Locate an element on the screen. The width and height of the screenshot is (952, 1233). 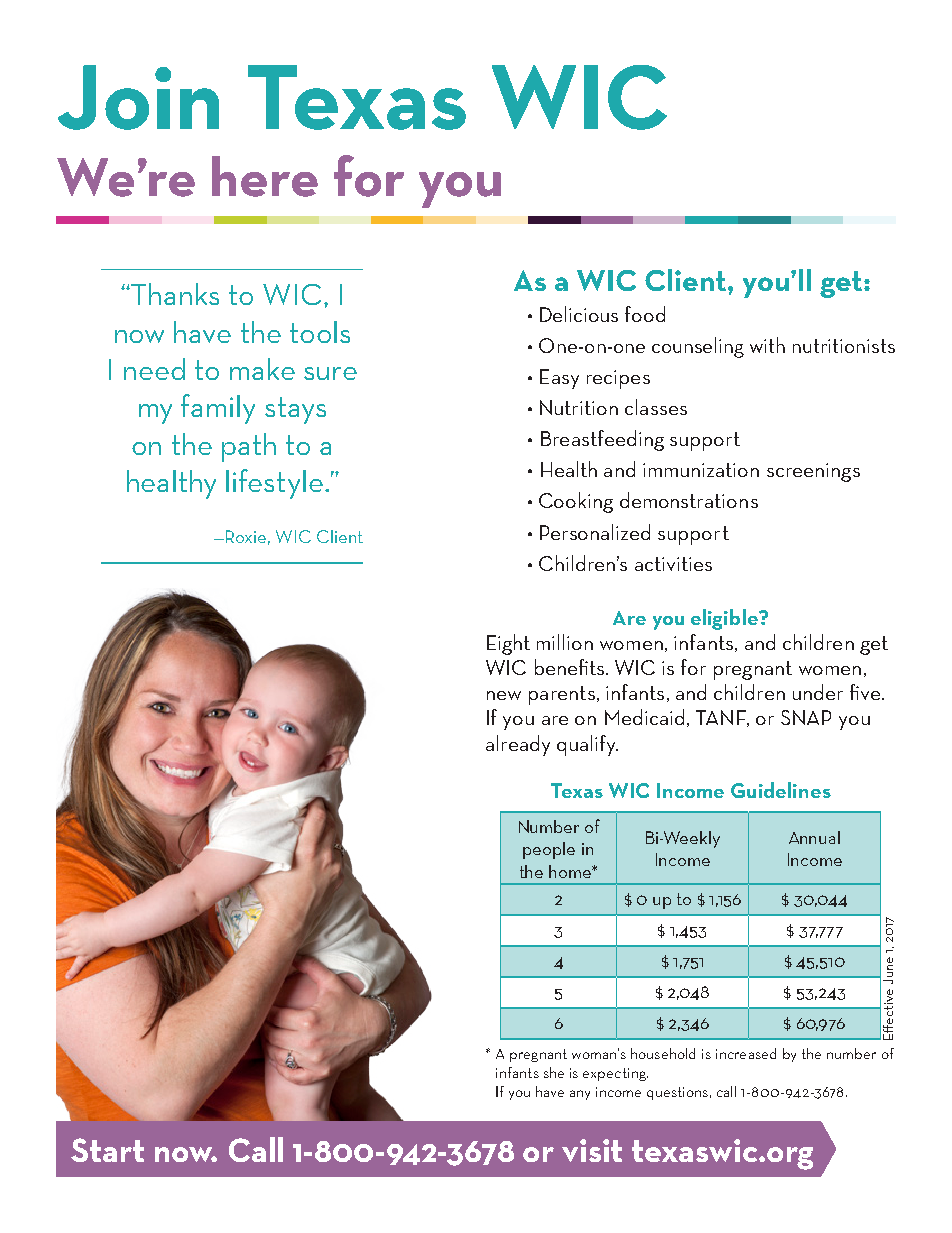
food is located at coordinates (645, 314).
